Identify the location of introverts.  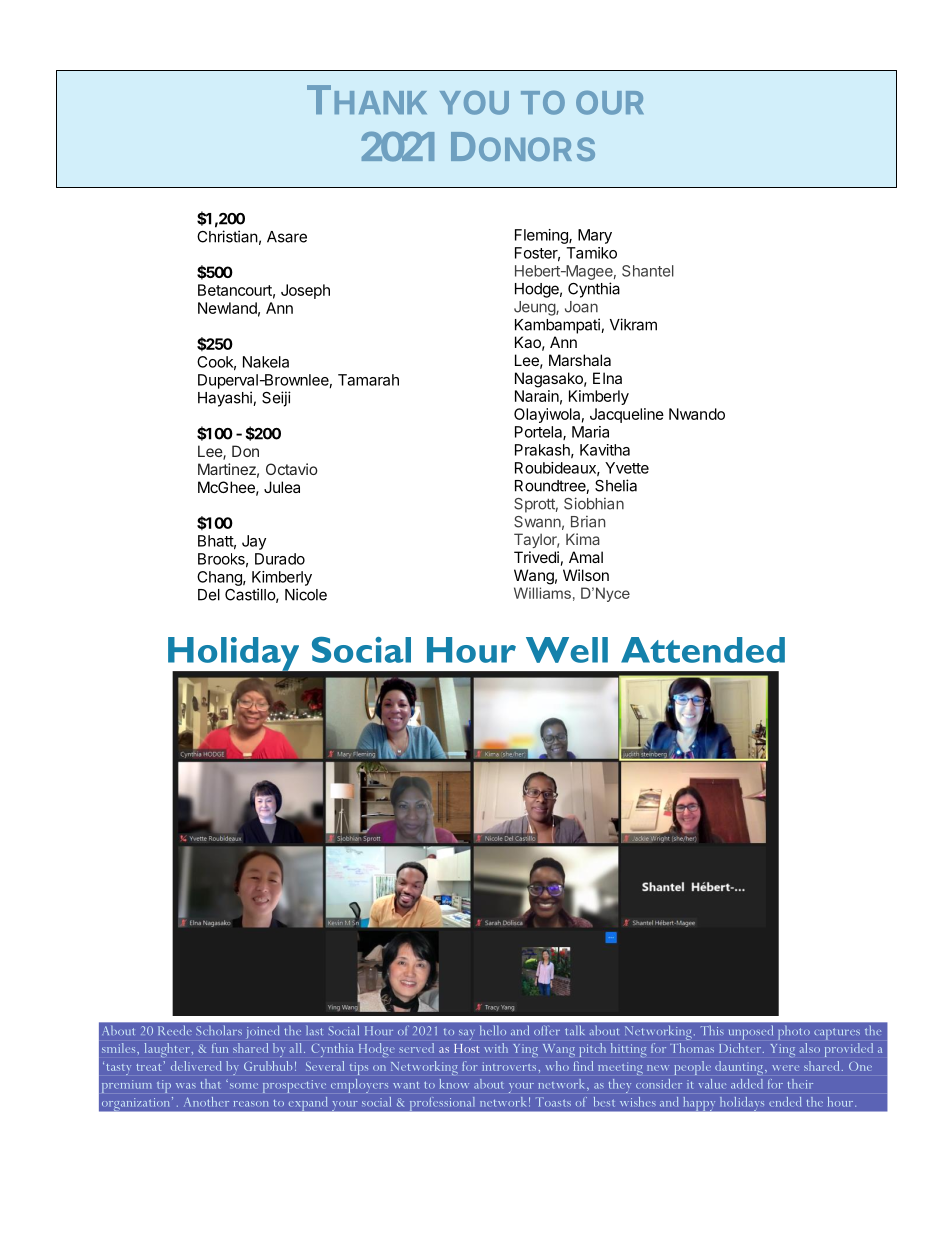
(510, 1066).
